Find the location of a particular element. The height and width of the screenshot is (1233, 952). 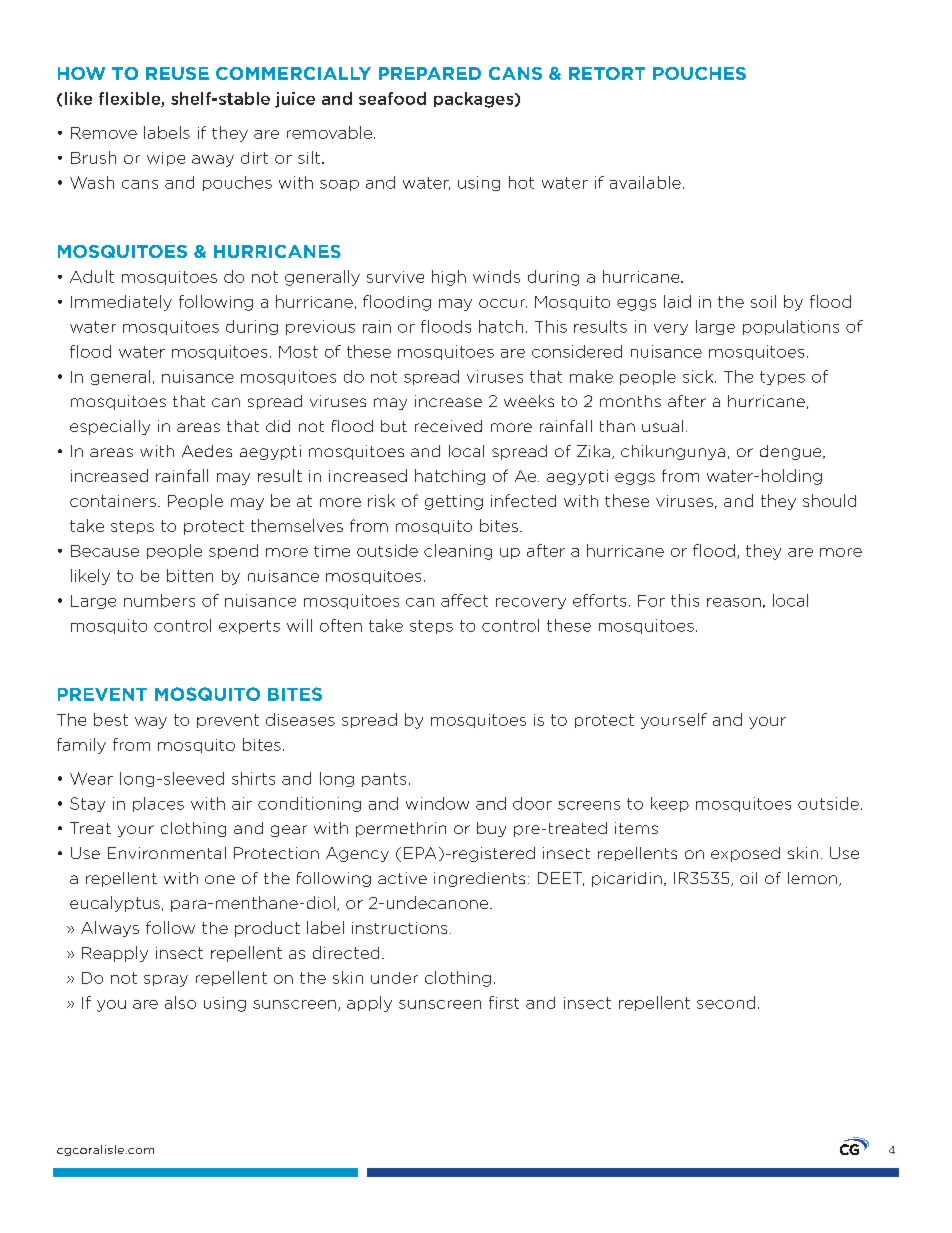

reason is located at coordinates (734, 602).
